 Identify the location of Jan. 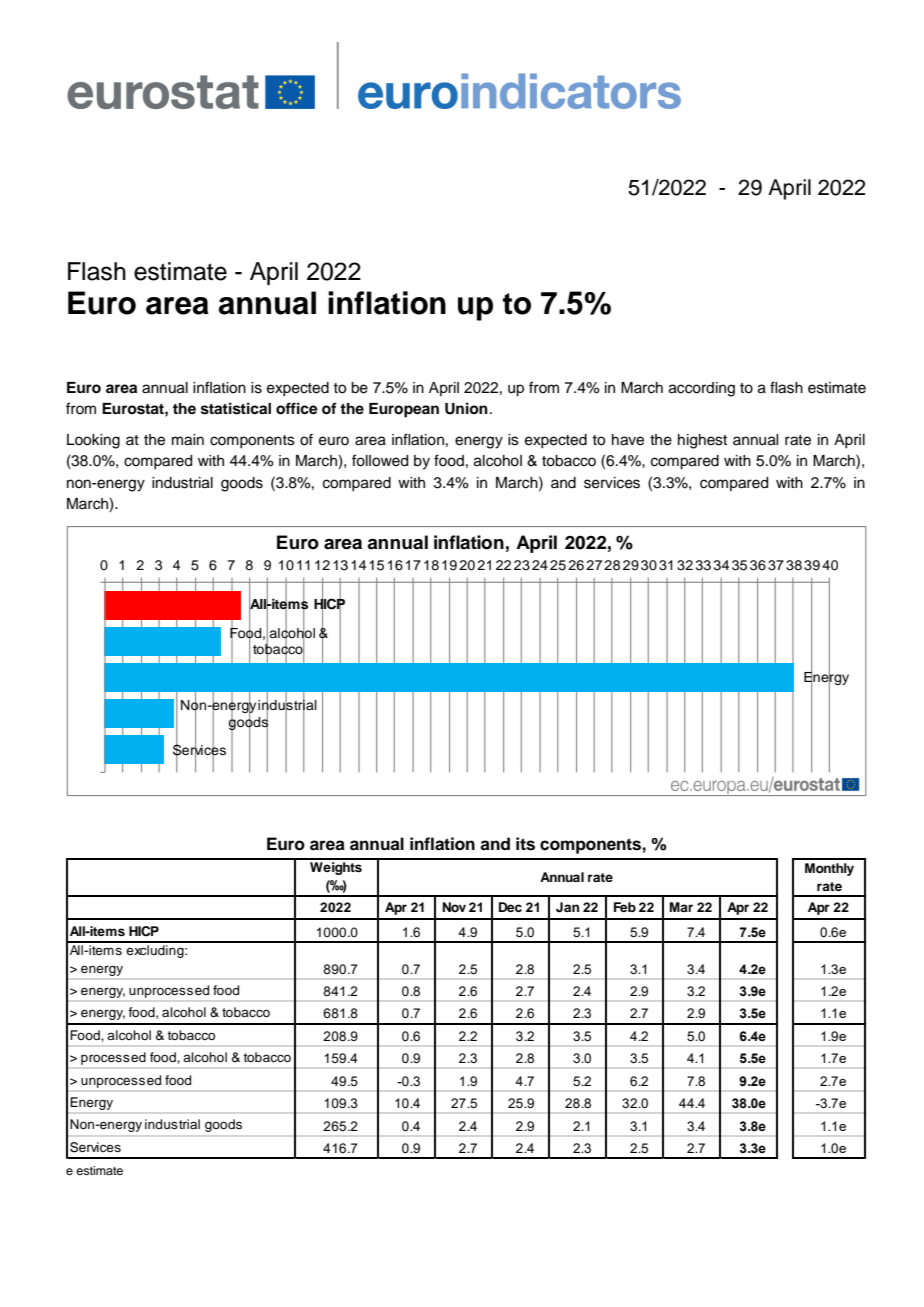
(567, 907).
